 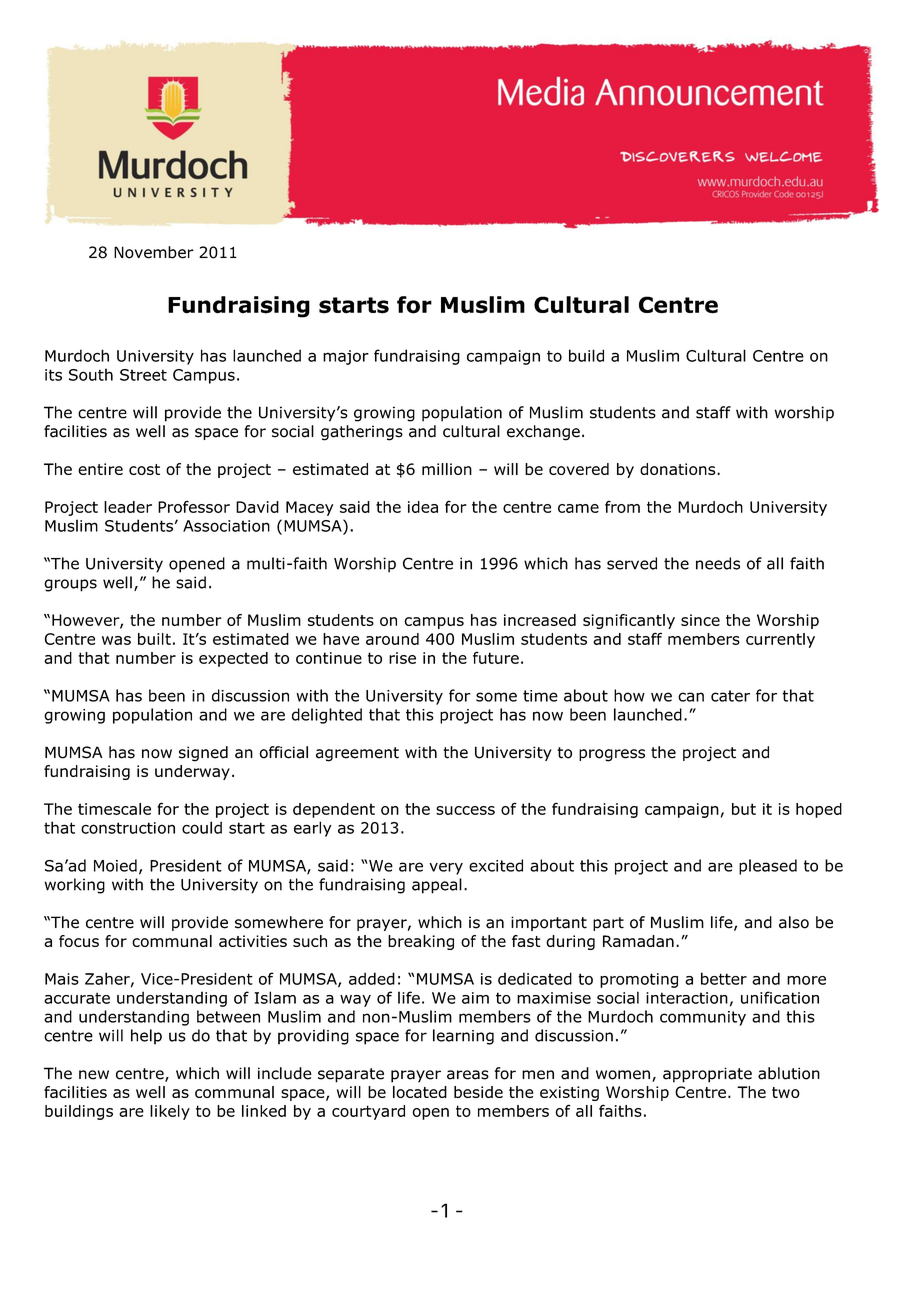 What do you see at coordinates (707, 1075) in the image?
I see `appropriate` at bounding box center [707, 1075].
